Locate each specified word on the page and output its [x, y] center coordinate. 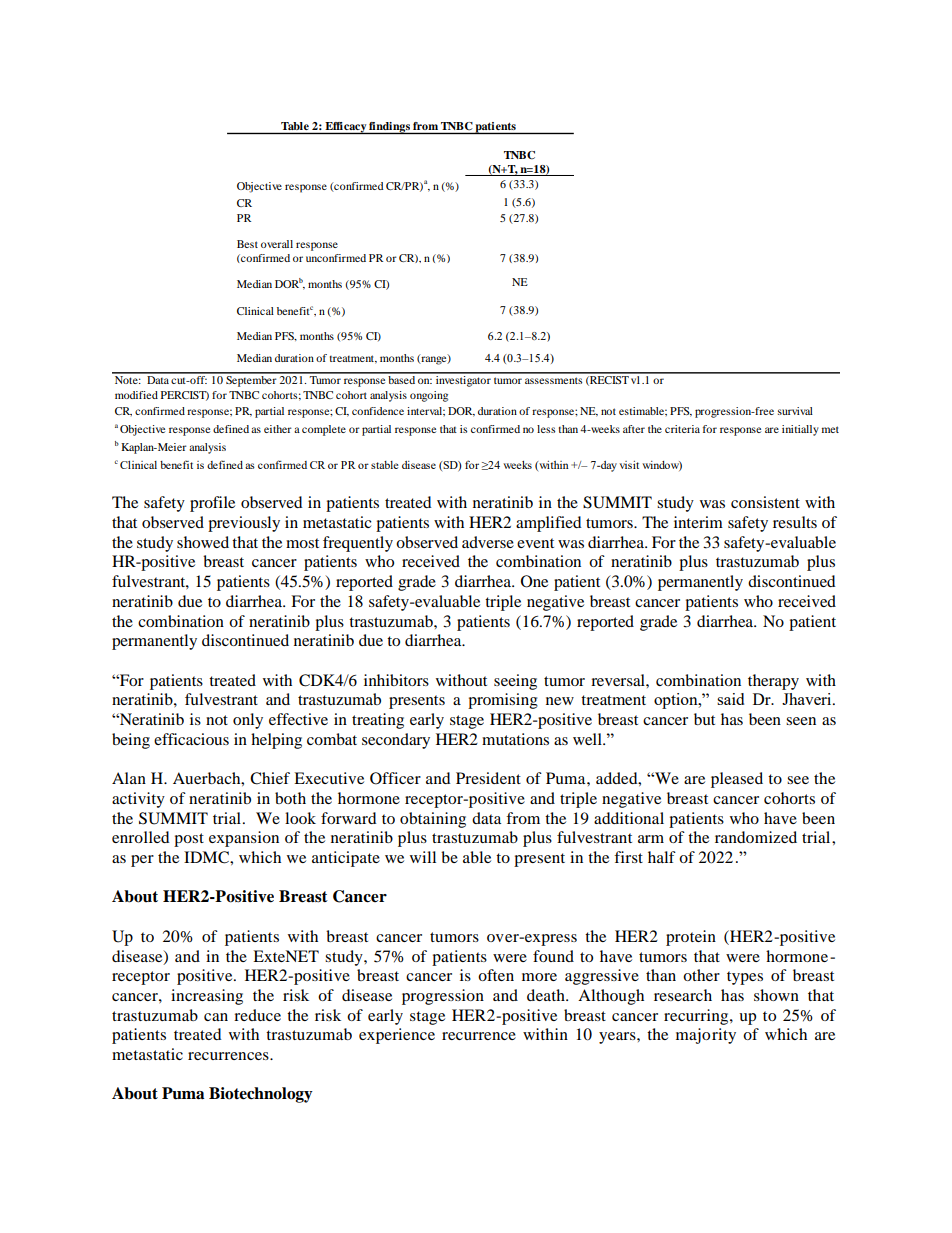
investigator [463, 380]
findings [389, 128]
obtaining [433, 820]
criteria [682, 429]
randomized [756, 837]
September [251, 380]
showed [203, 542]
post [189, 840]
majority [706, 1036]
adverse [488, 542]
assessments [553, 380]
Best [247, 244]
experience [397, 1036]
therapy [773, 682]
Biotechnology [261, 1095]
